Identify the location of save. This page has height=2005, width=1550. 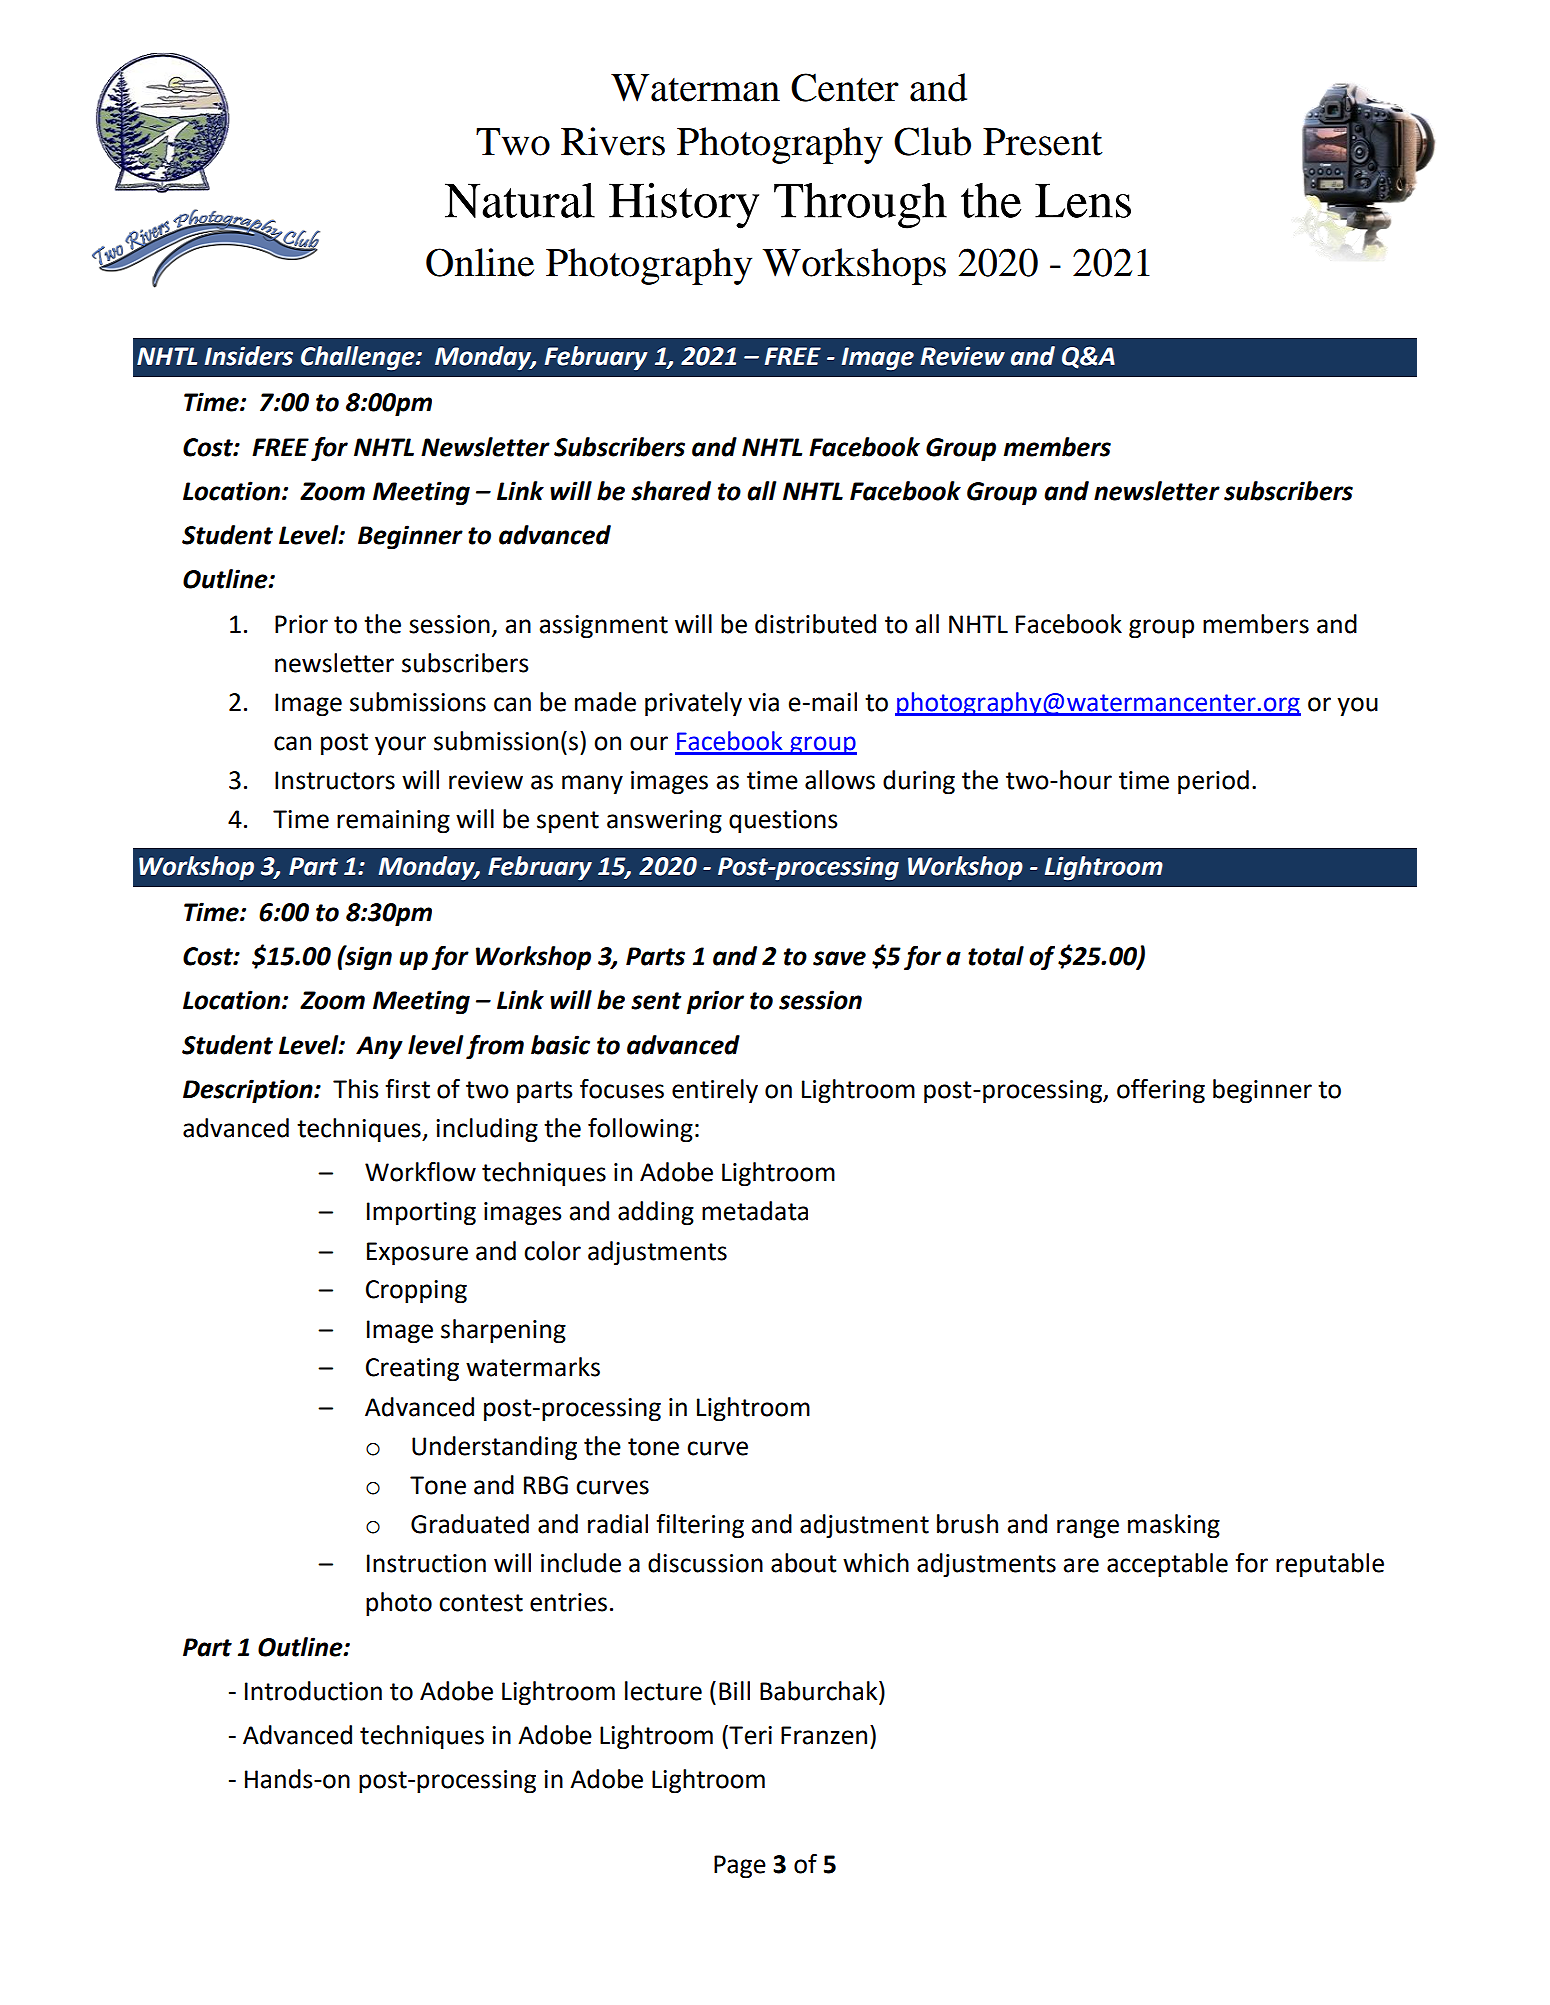
(839, 958).
